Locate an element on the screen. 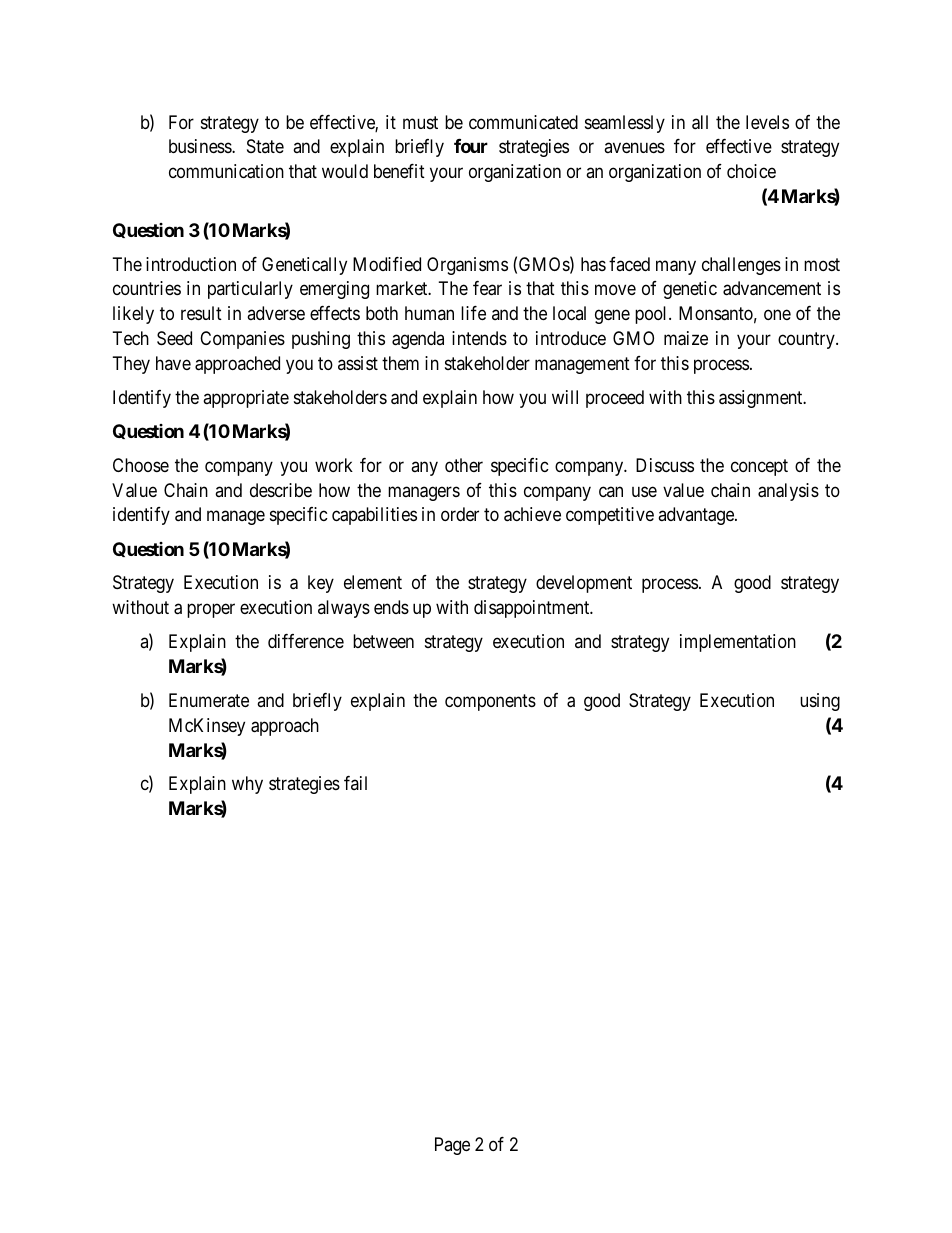 This screenshot has width=952, height=1233. Page is located at coordinates (452, 1146).
